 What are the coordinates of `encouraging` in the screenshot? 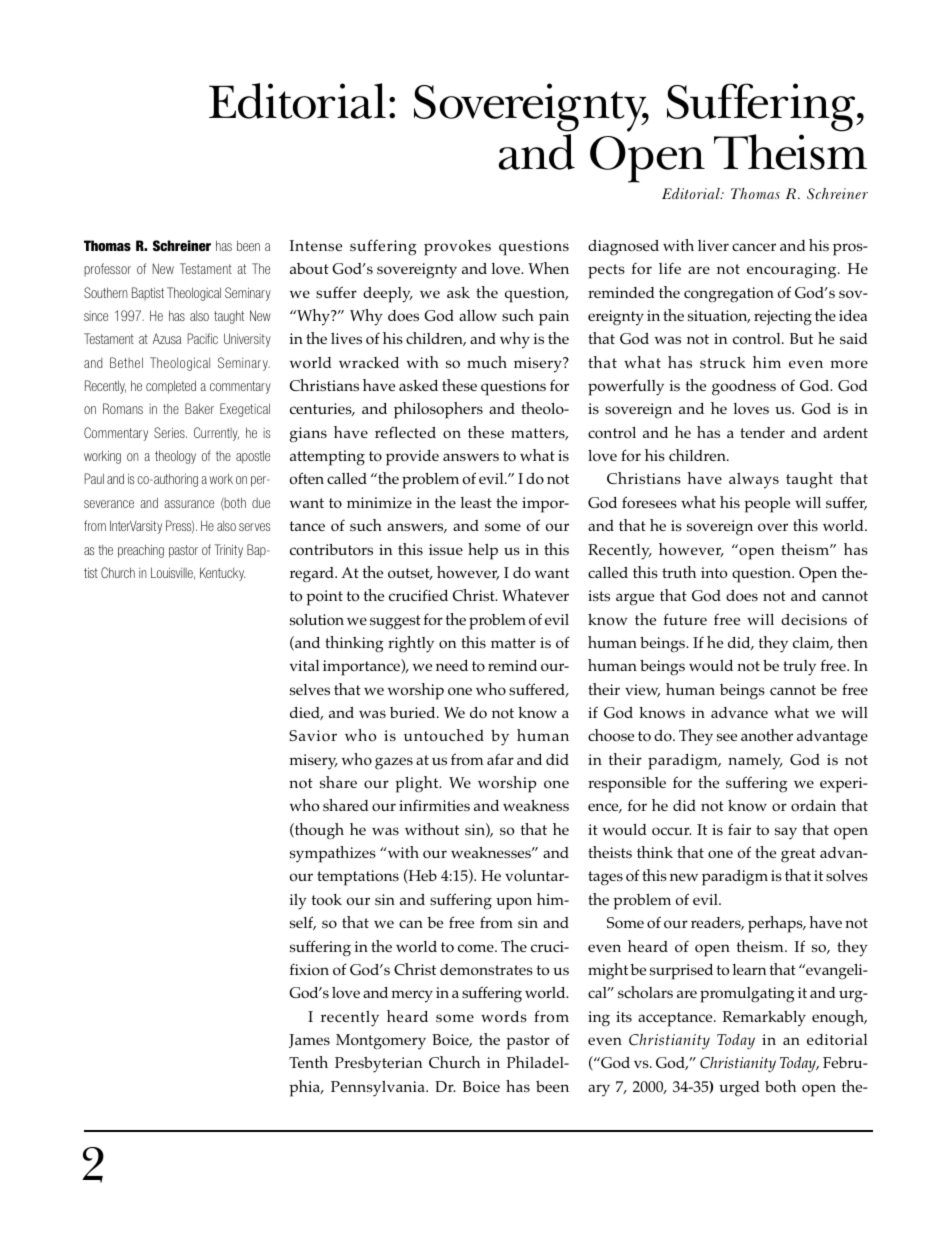 It's located at (793, 271).
